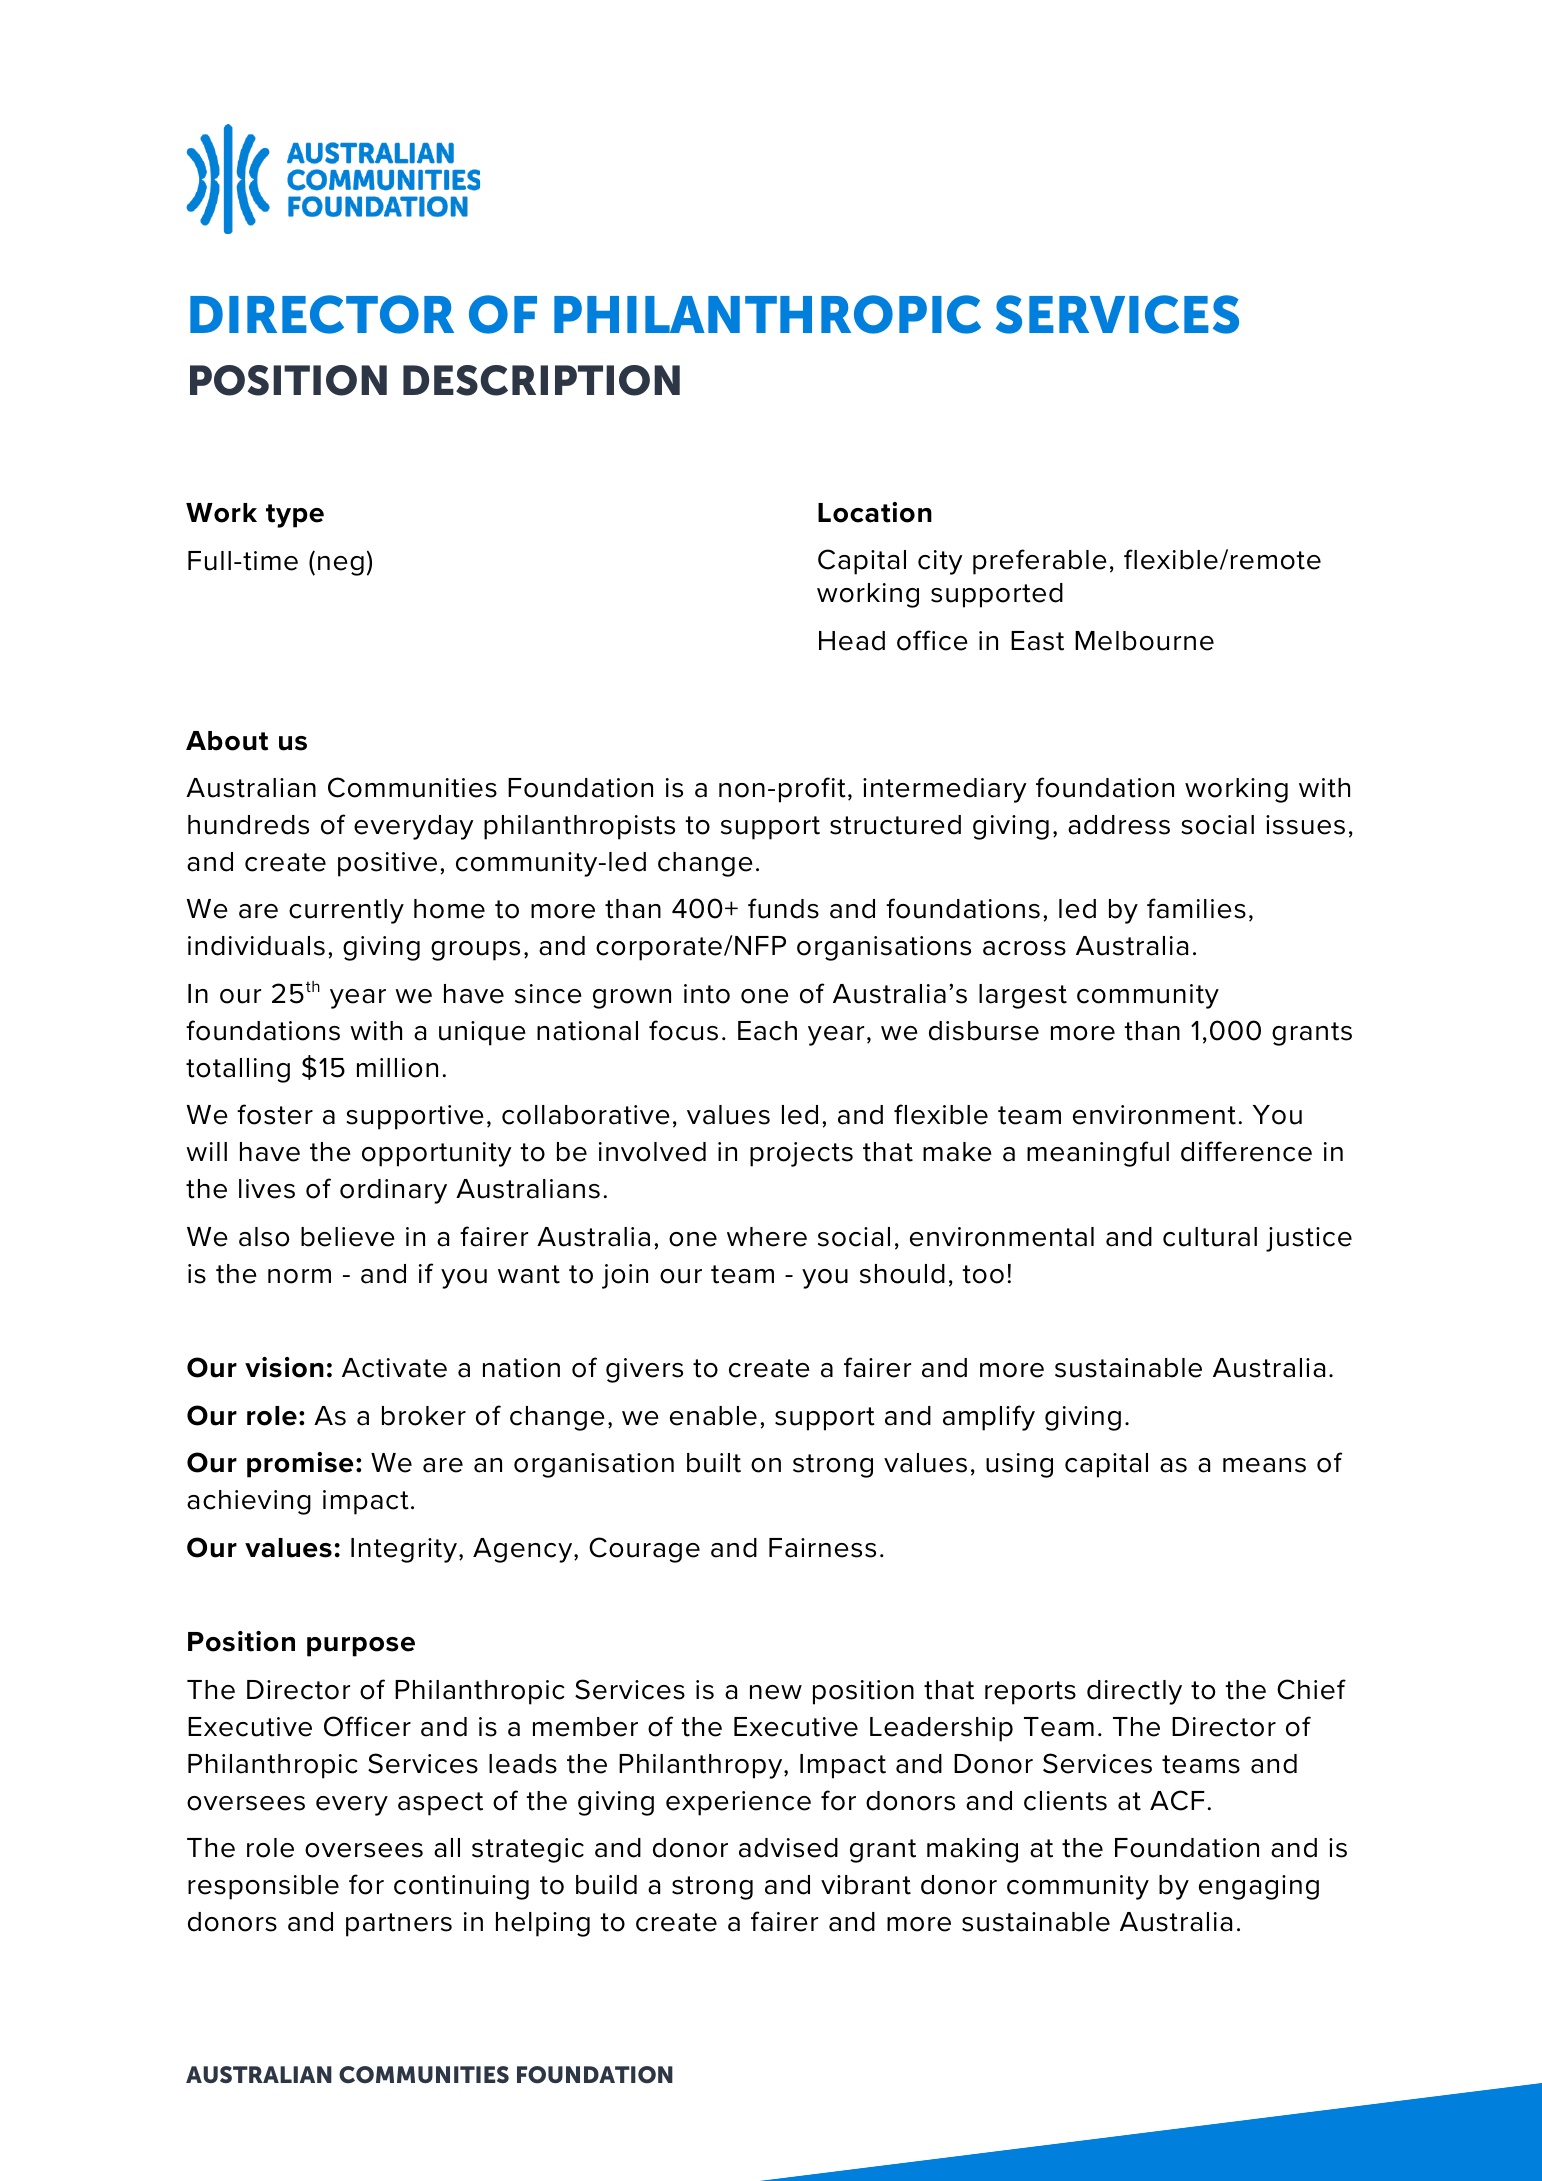 This page has height=2181, width=1542. I want to click on means, so click(1264, 1465).
